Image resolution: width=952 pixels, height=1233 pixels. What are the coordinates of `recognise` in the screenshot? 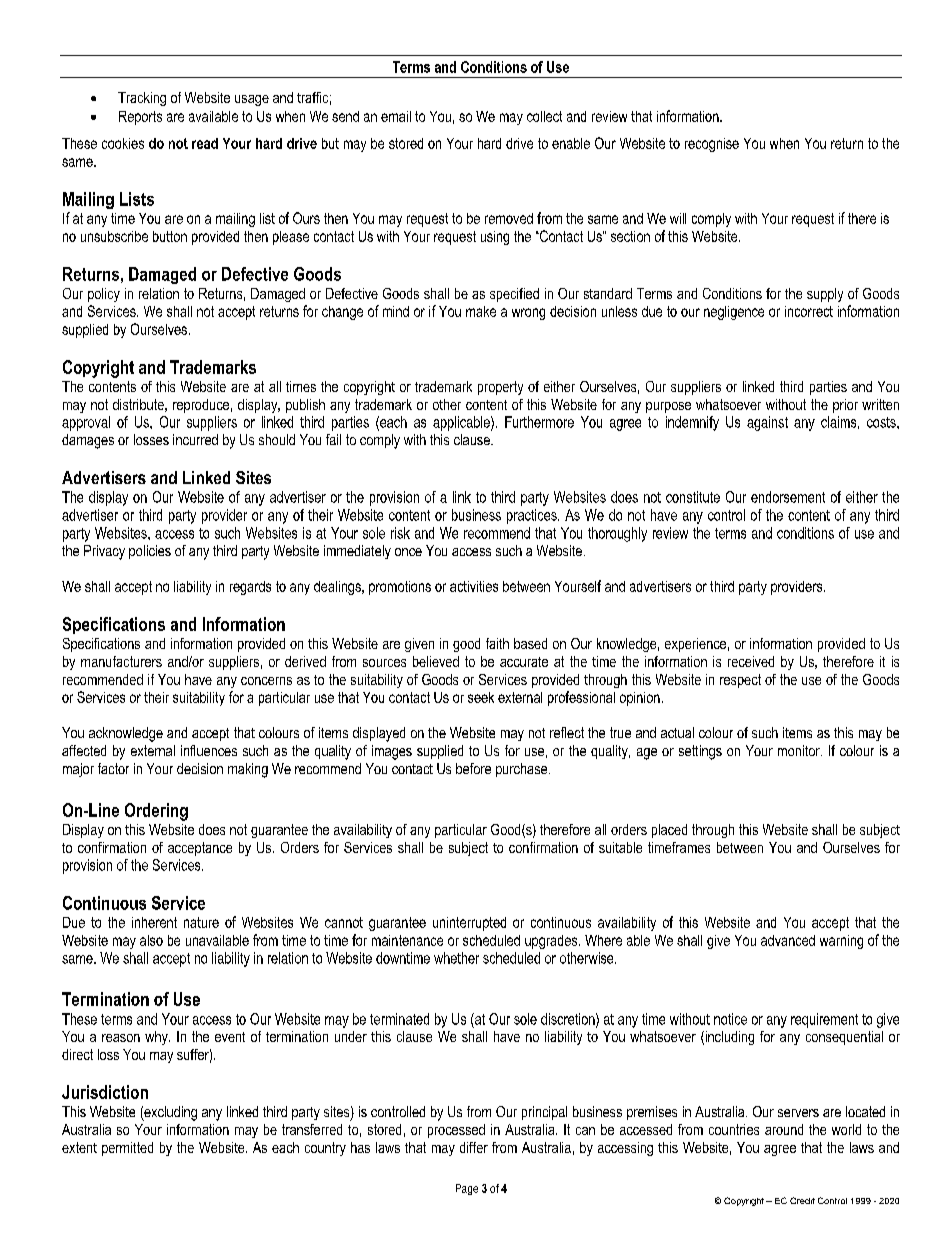 It's located at (712, 145).
